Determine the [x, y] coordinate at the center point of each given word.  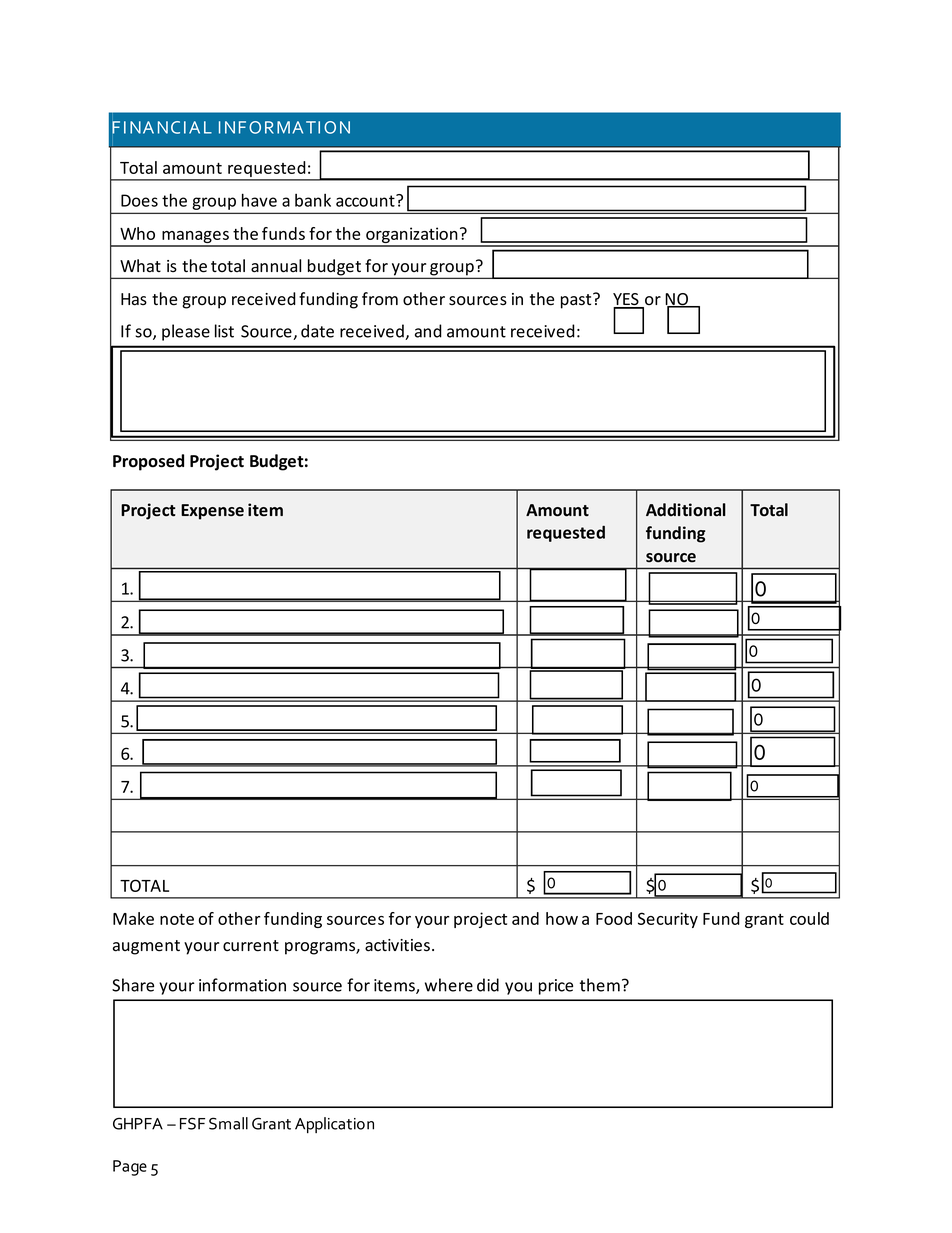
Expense [212, 512]
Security [668, 920]
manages [195, 238]
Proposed [148, 462]
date [317, 331]
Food [614, 918]
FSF [192, 1123]
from [380, 298]
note [177, 919]
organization [412, 236]
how [562, 918]
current [251, 946]
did [488, 985]
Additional [686, 510]
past [577, 301]
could [809, 918]
